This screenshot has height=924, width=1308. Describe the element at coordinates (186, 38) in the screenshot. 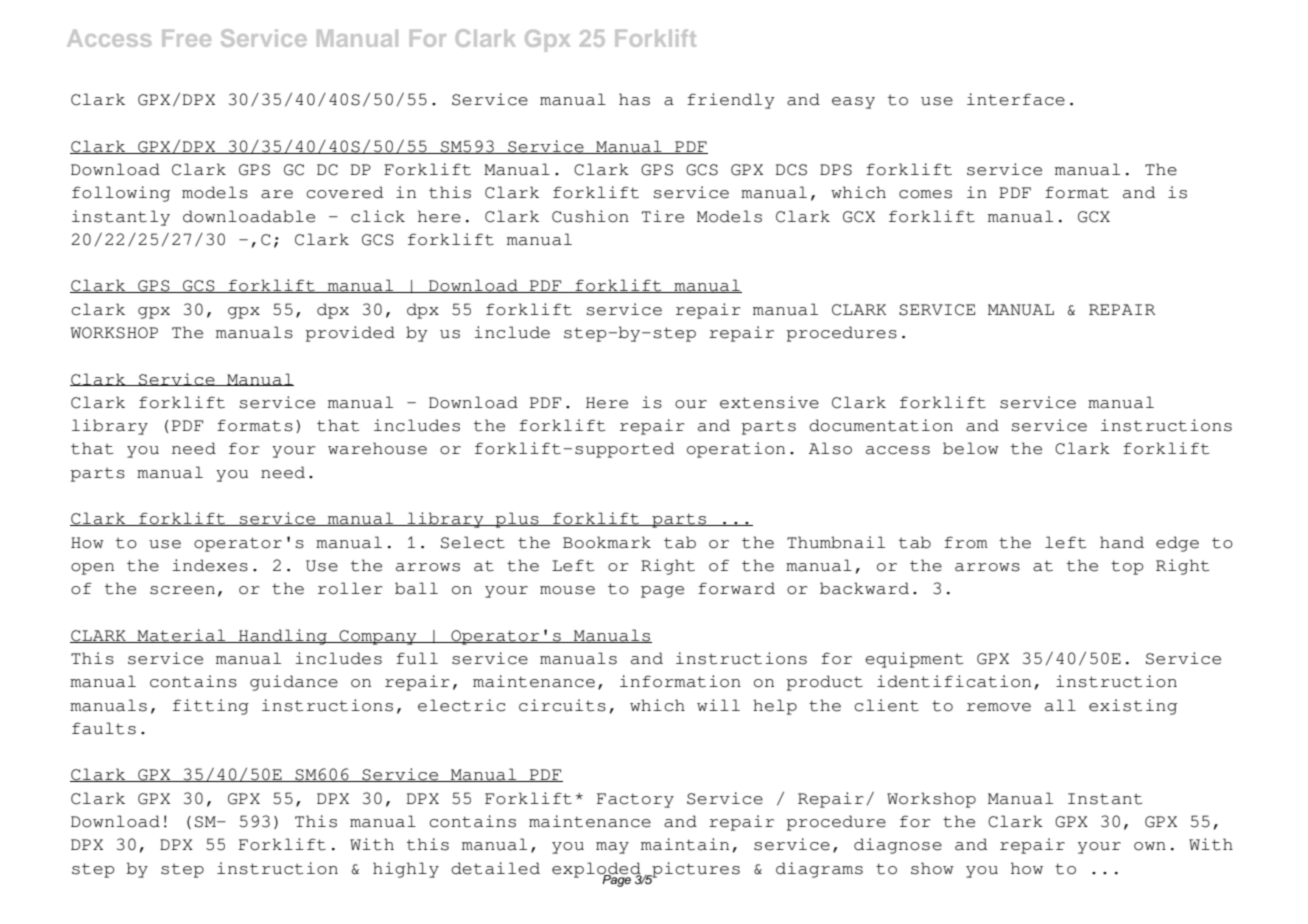

I see `Free` at that location.
